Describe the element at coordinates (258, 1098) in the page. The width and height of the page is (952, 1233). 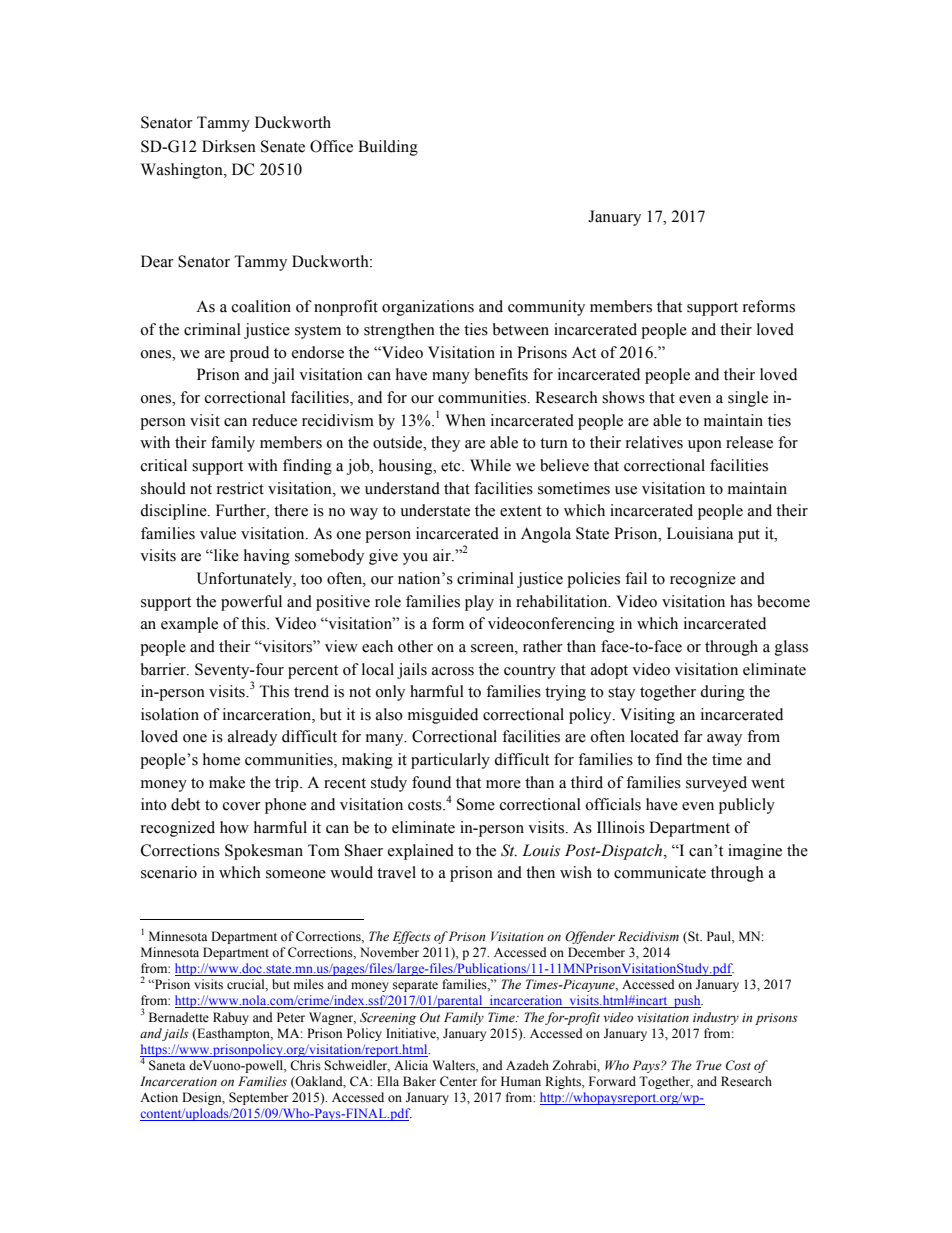
I see `September` at that location.
